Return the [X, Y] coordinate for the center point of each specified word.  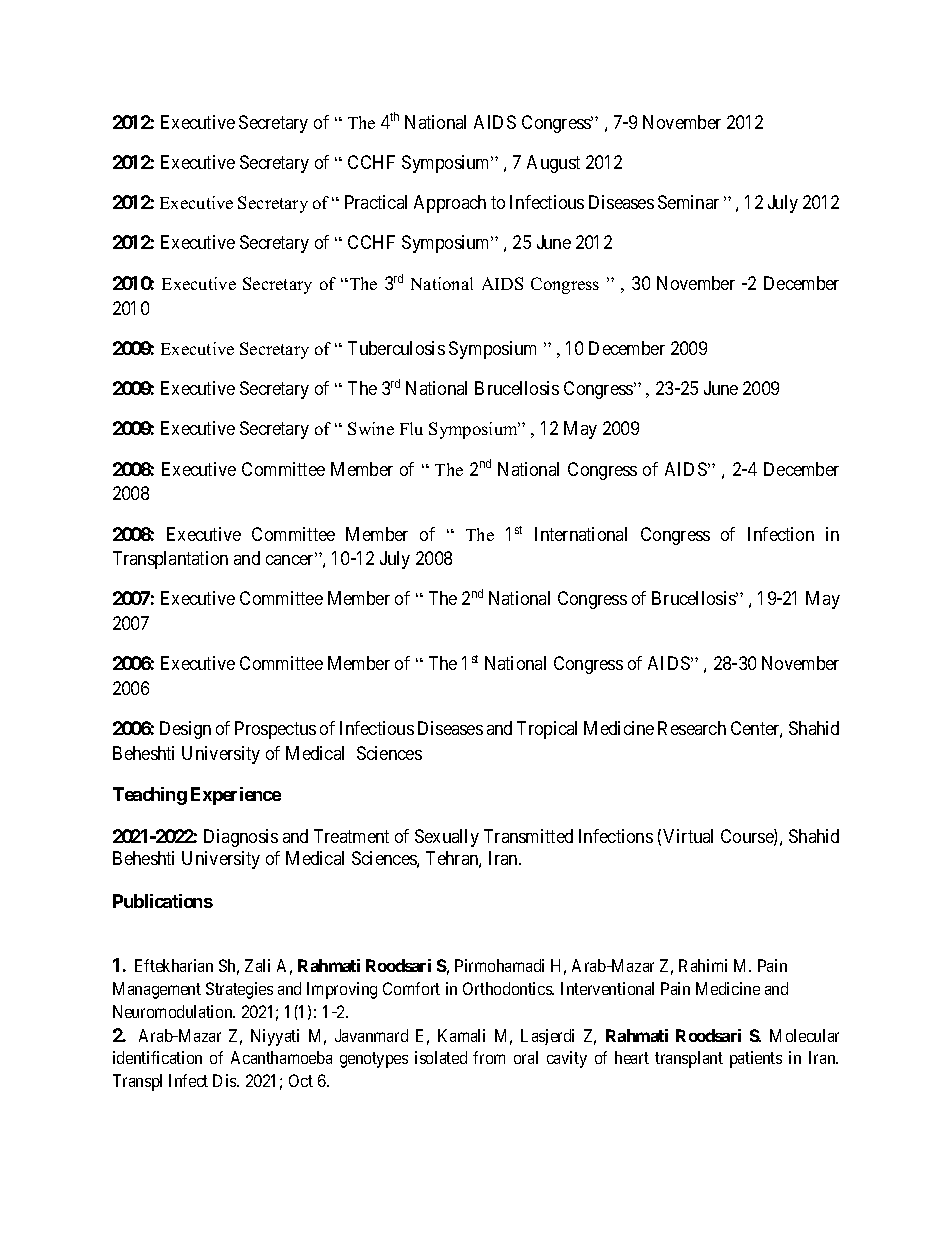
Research [692, 728]
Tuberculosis [396, 348]
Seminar [688, 202]
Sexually [447, 838]
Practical [376, 202]
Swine [371, 428]
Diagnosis [241, 838]
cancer [291, 560]
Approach [450, 204]
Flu [411, 428]
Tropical [547, 730]
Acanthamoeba [281, 1057]
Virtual [688, 836]
